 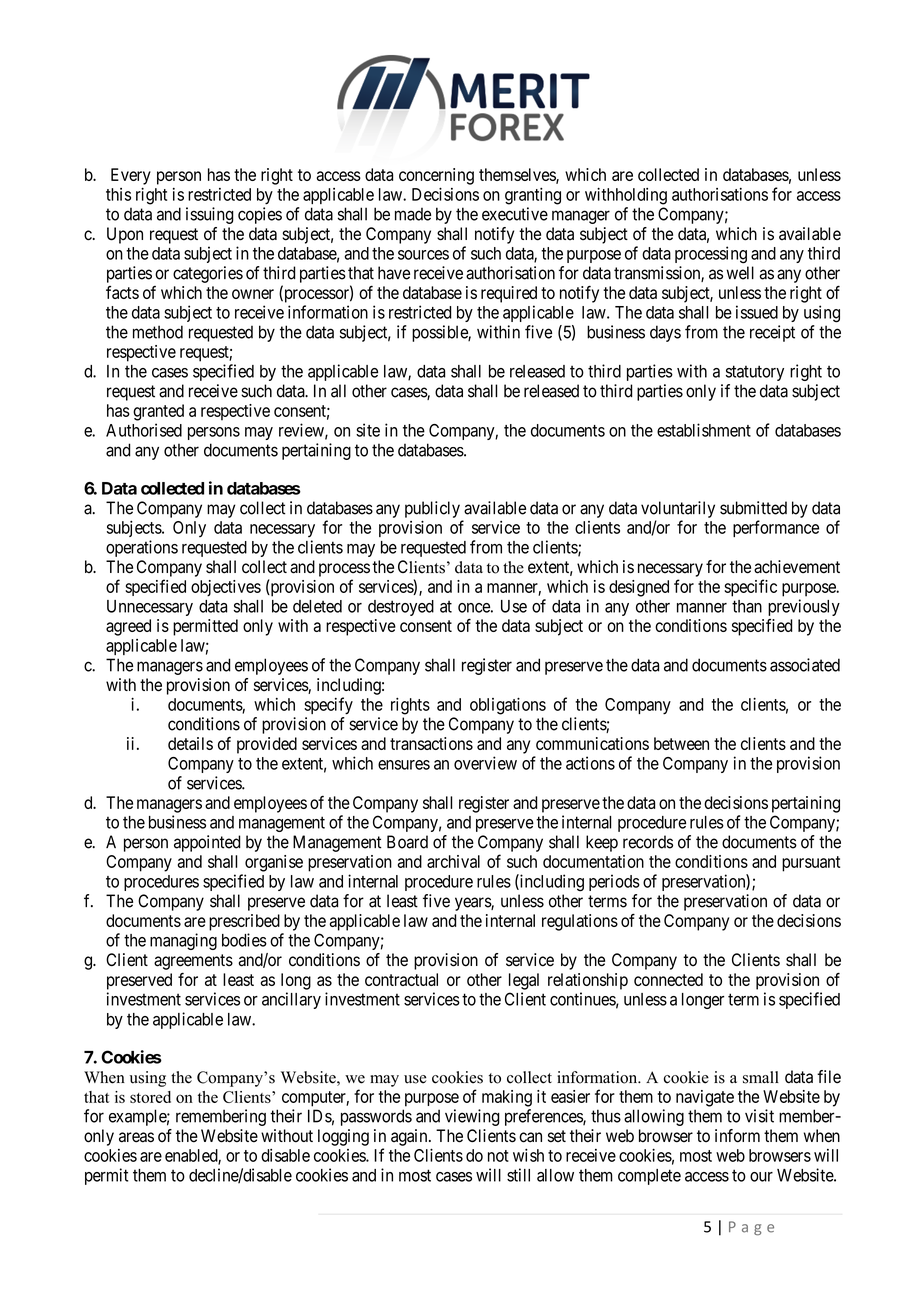 I want to click on archival, so click(x=453, y=861).
